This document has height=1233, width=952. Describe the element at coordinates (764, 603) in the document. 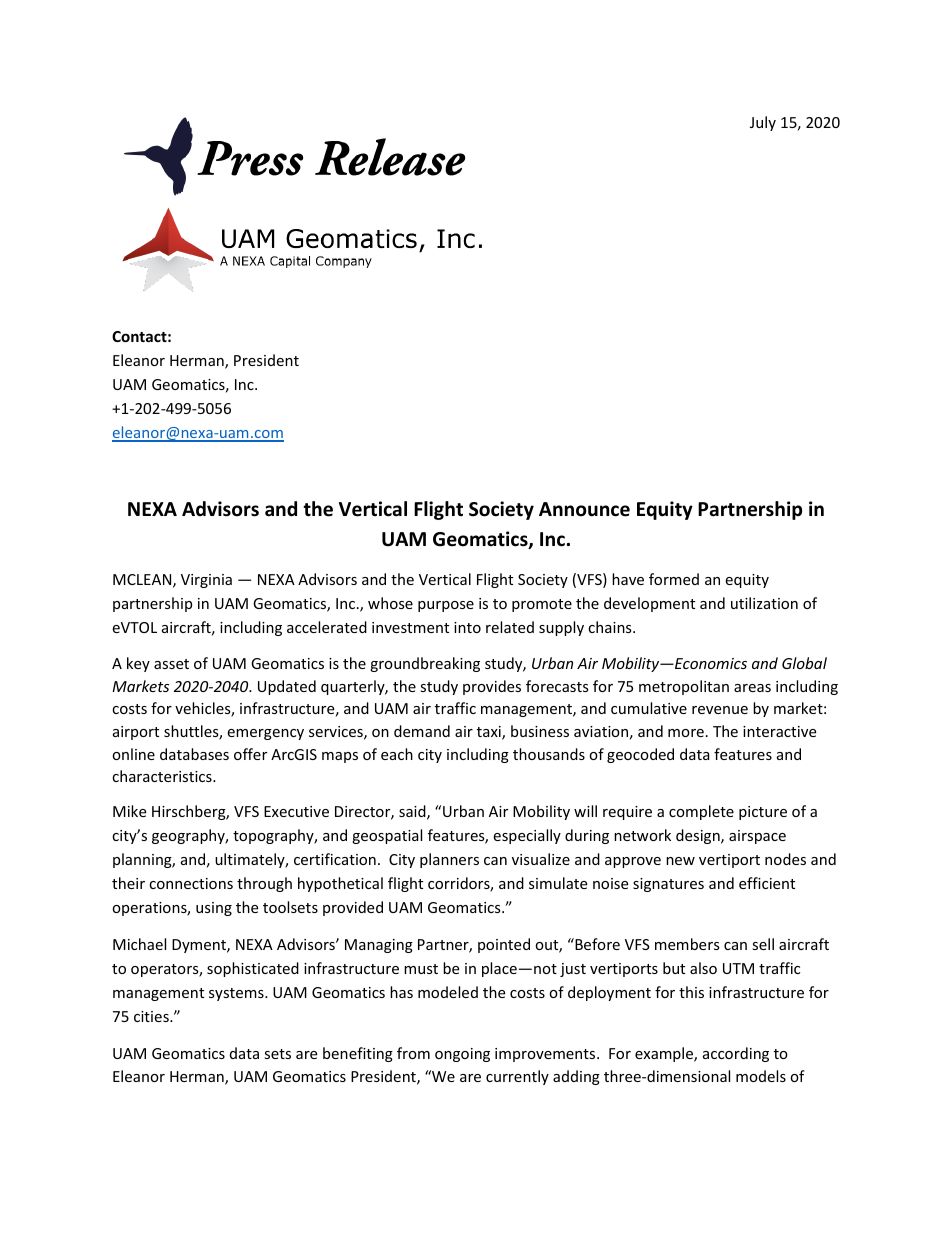

I see `utilization` at that location.
